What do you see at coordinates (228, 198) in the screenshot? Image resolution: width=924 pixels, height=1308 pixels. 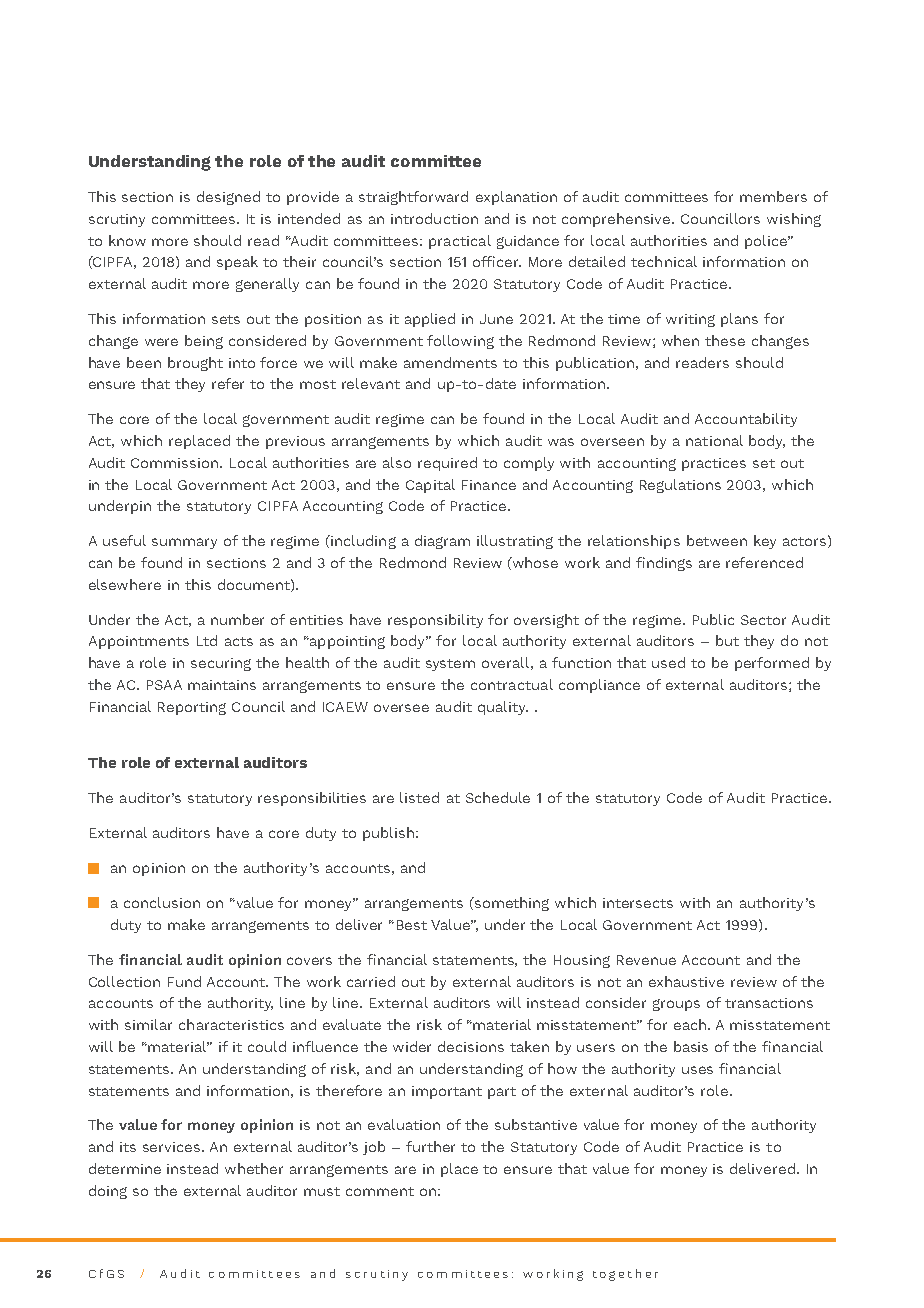 I see `designed` at bounding box center [228, 198].
